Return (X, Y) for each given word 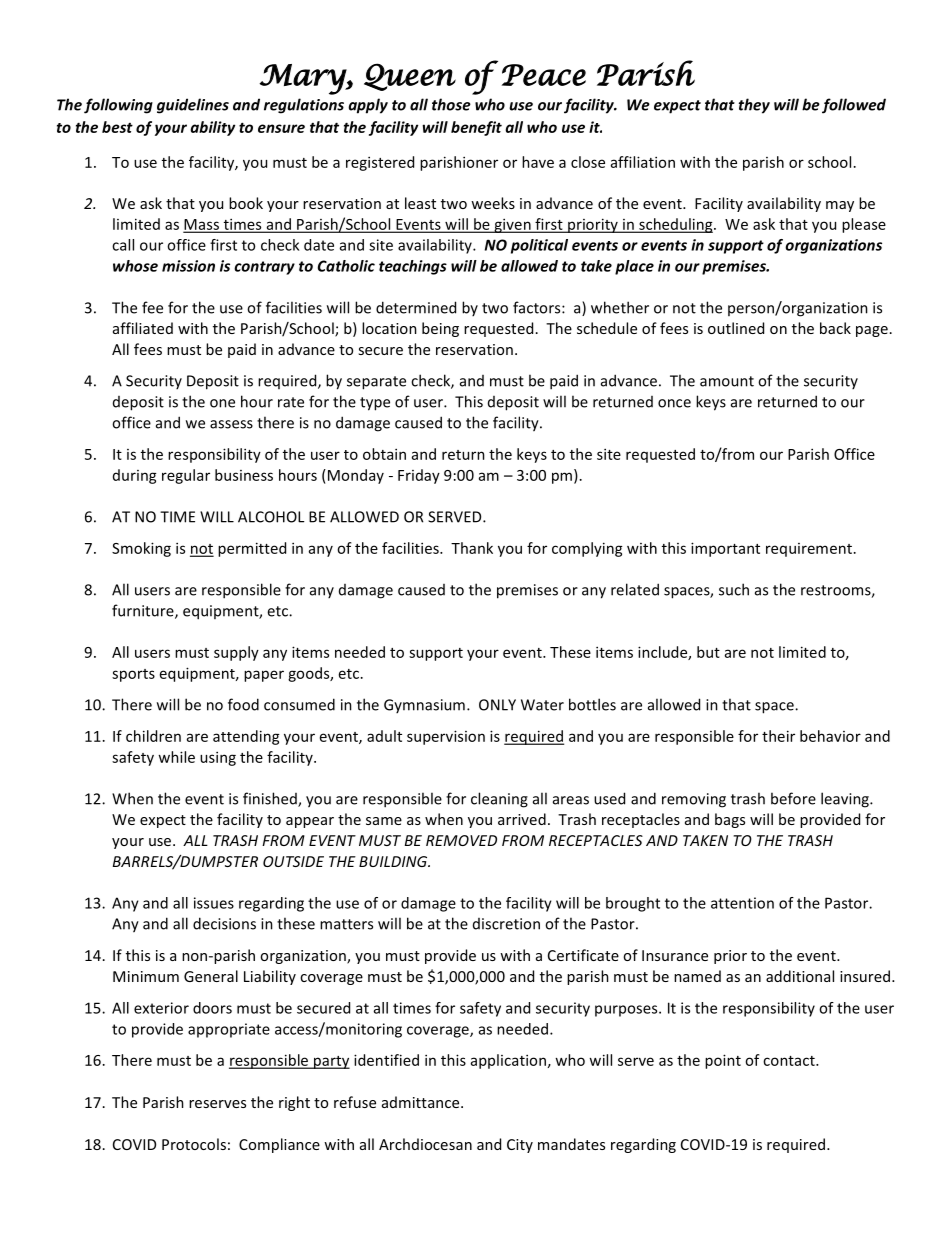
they (754, 106)
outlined (736, 328)
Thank (472, 548)
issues (214, 903)
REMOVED (461, 840)
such (734, 589)
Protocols (194, 1144)
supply (236, 653)
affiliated (143, 328)
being (440, 329)
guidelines (193, 106)
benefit (476, 128)
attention (742, 903)
